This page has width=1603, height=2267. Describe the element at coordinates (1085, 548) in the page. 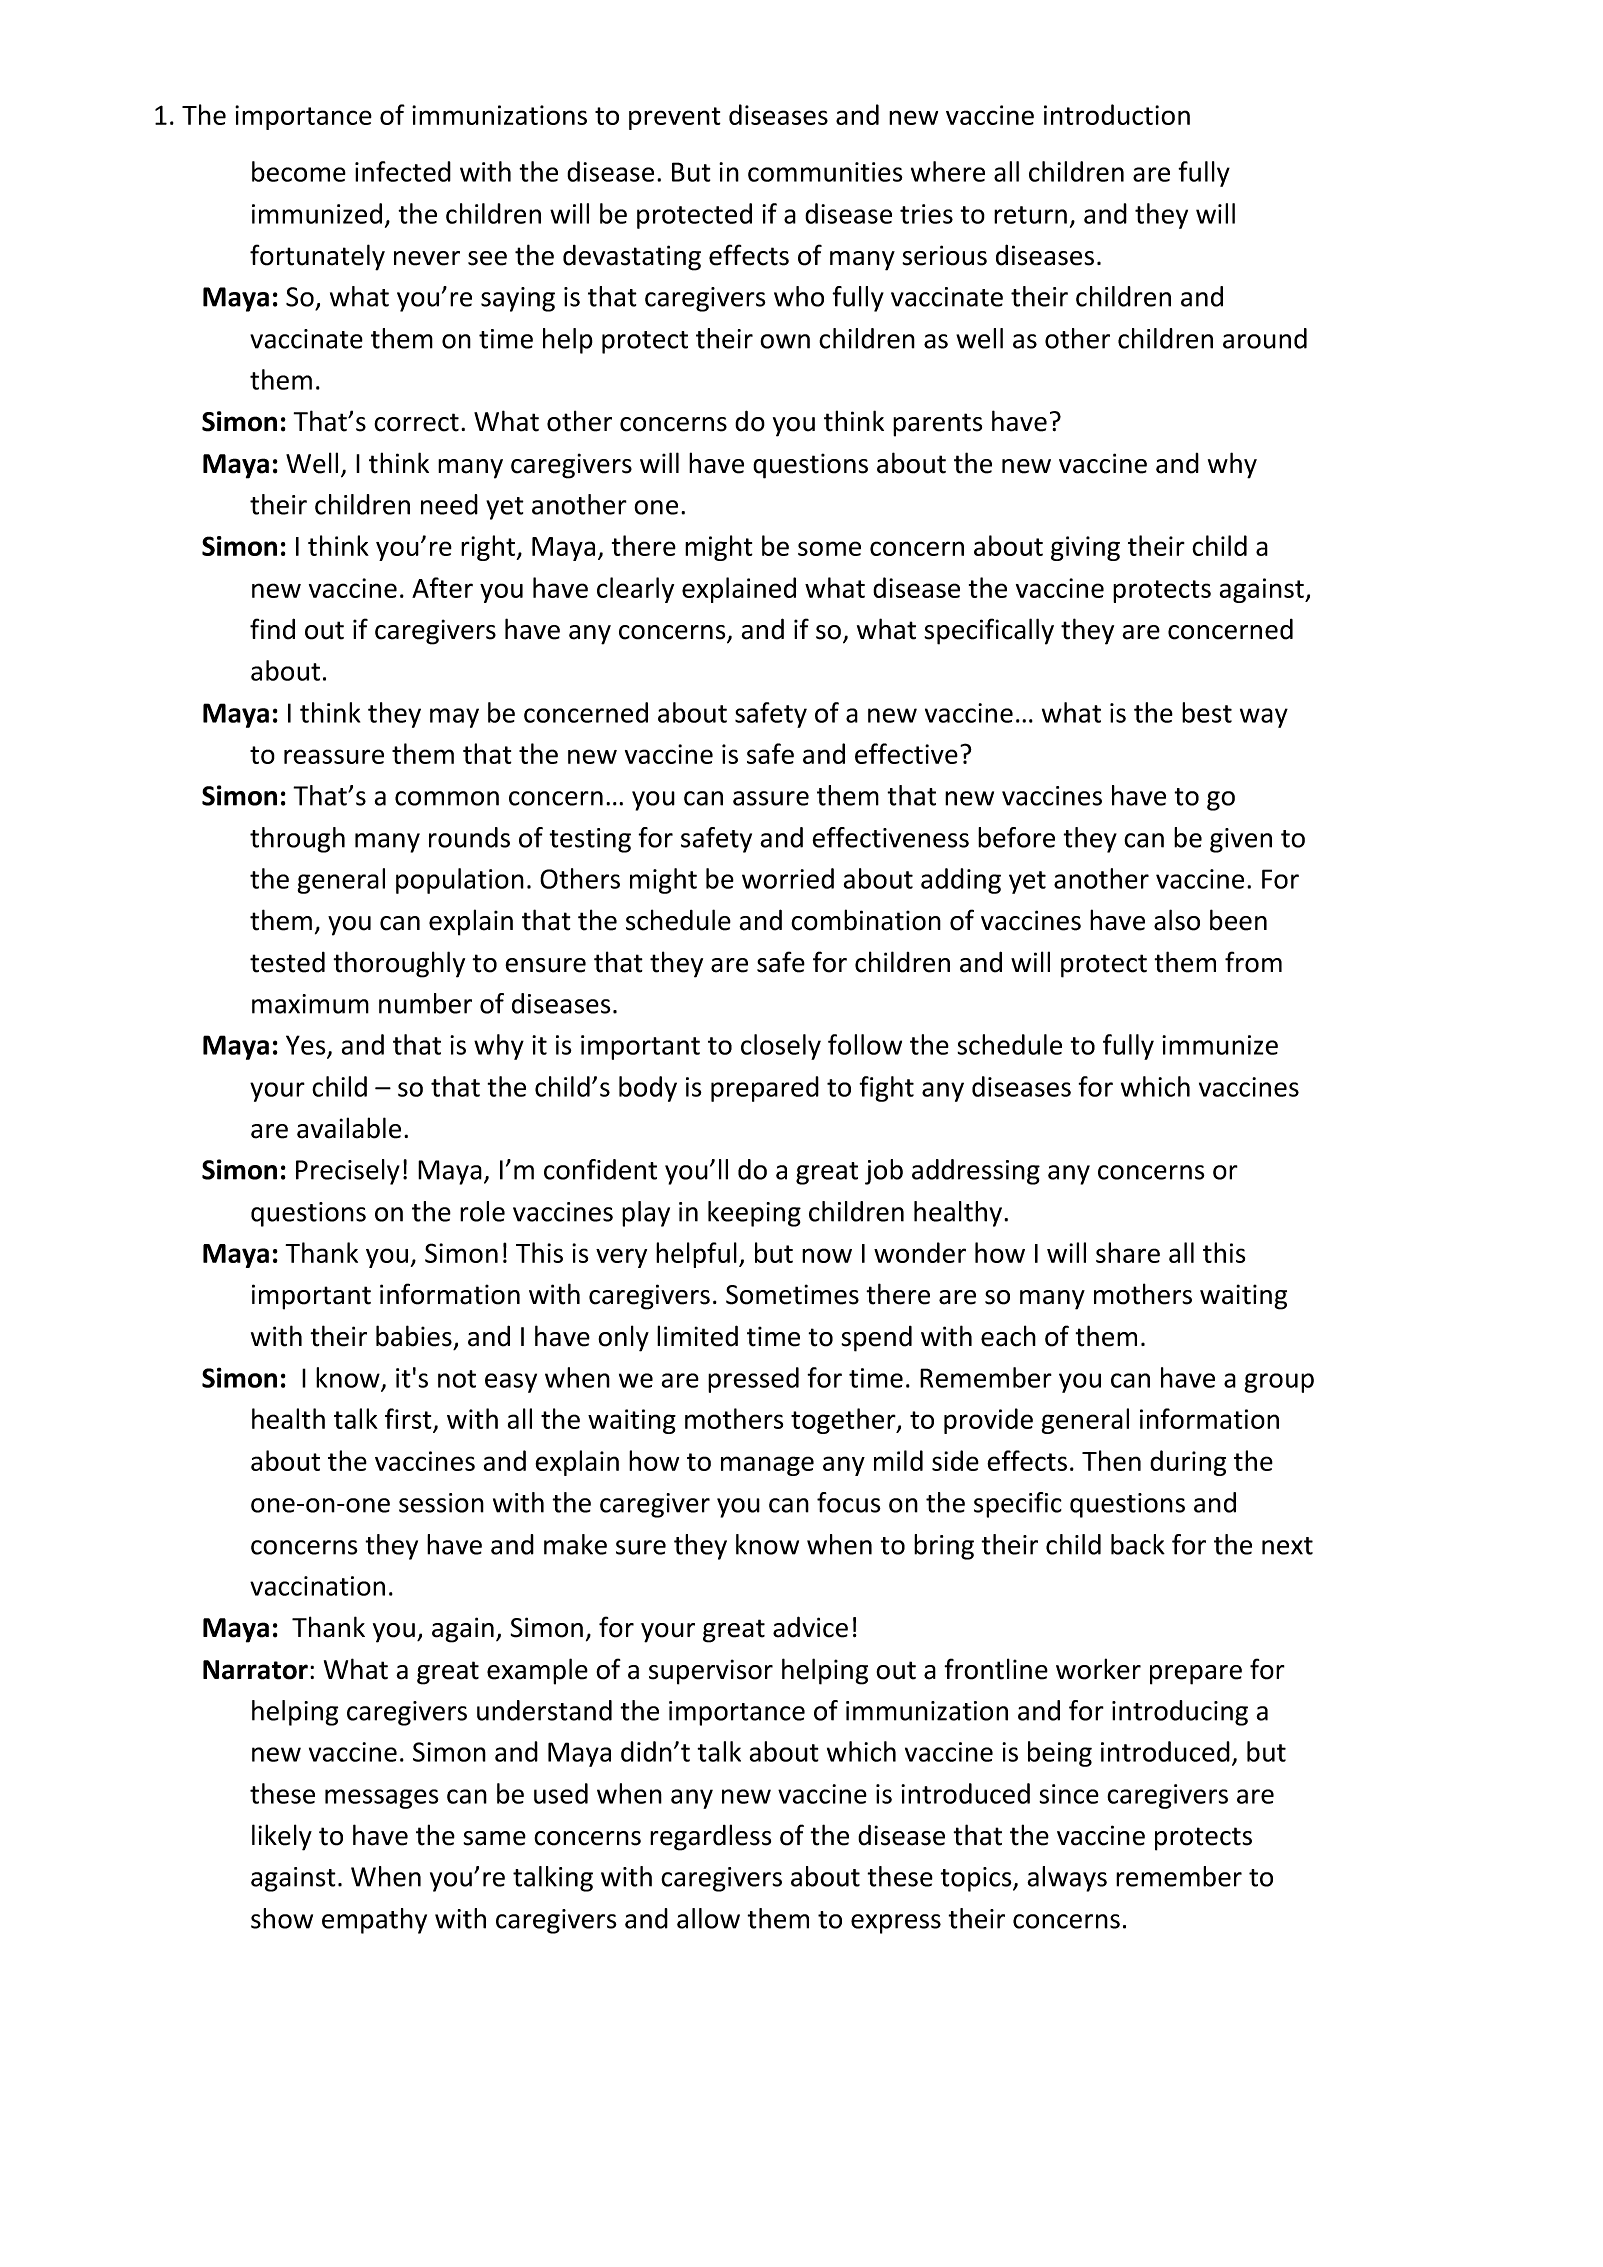

I see `giving` at that location.
